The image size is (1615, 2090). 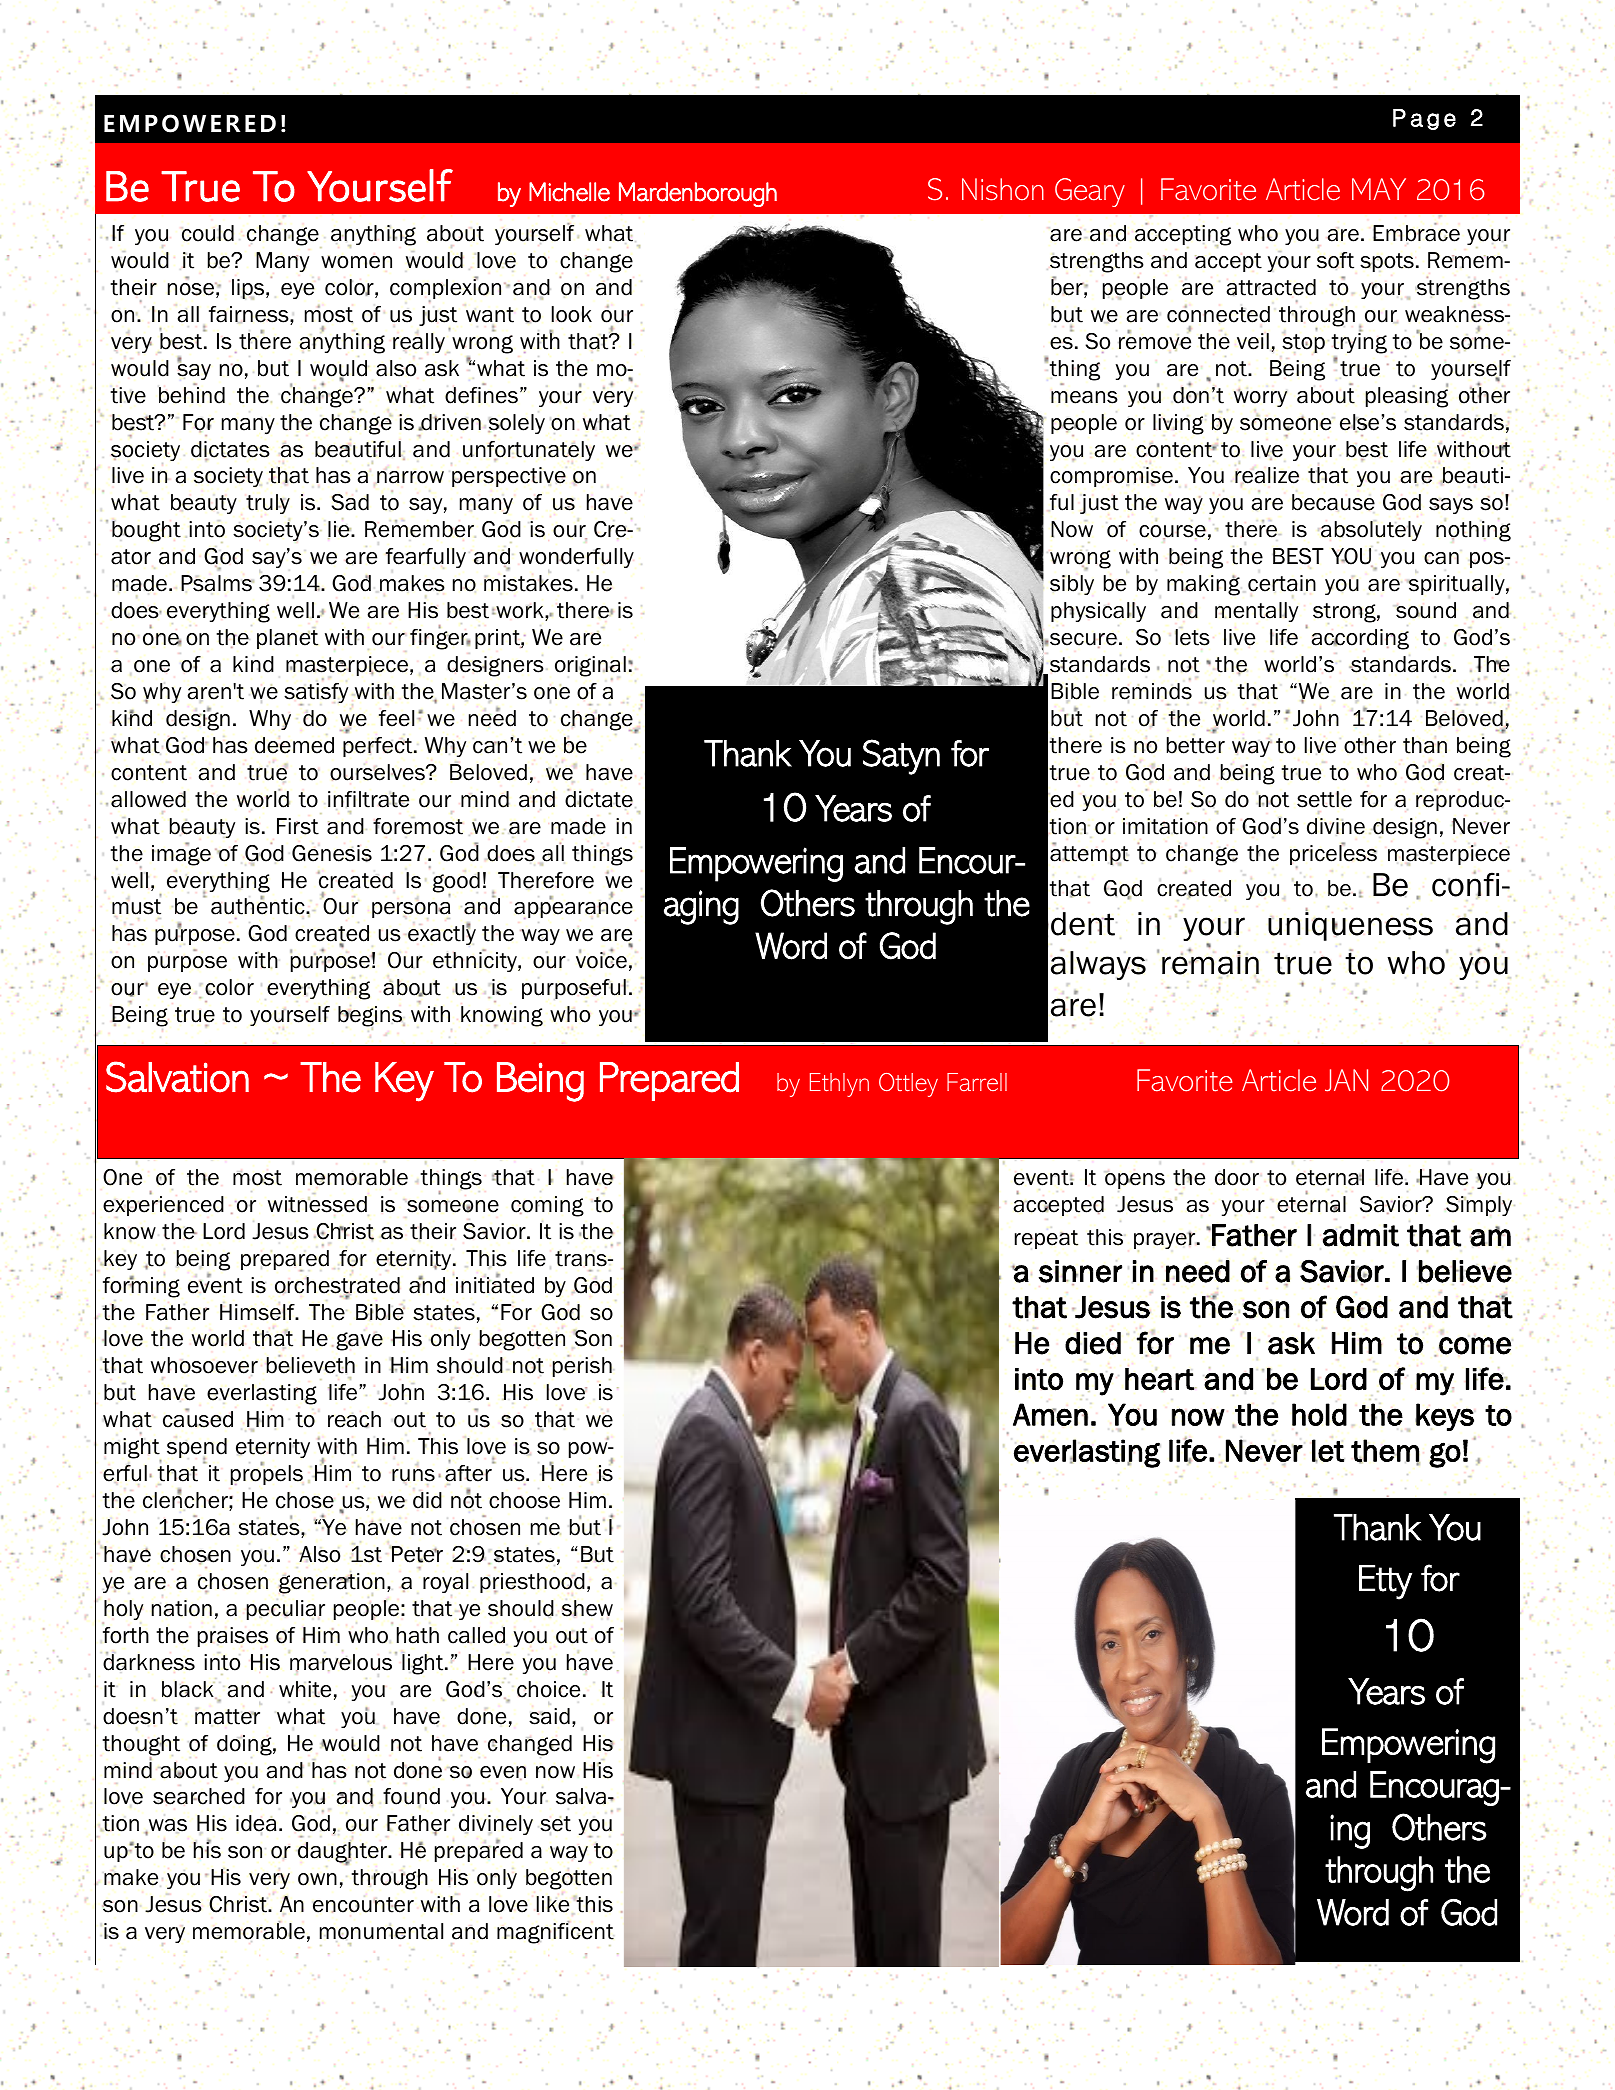 I want to click on own, so click(x=317, y=1879).
